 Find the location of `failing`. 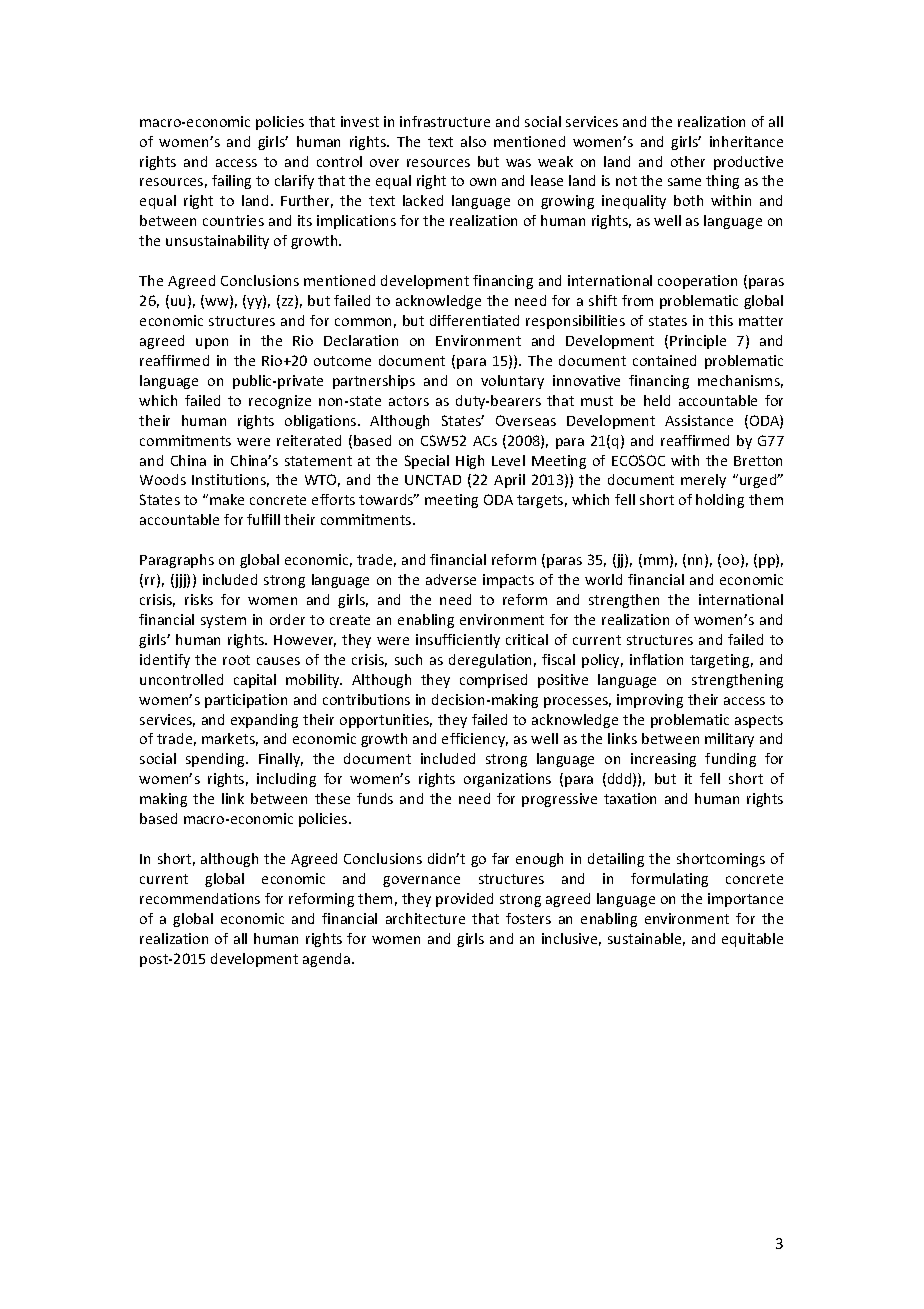

failing is located at coordinates (231, 182).
